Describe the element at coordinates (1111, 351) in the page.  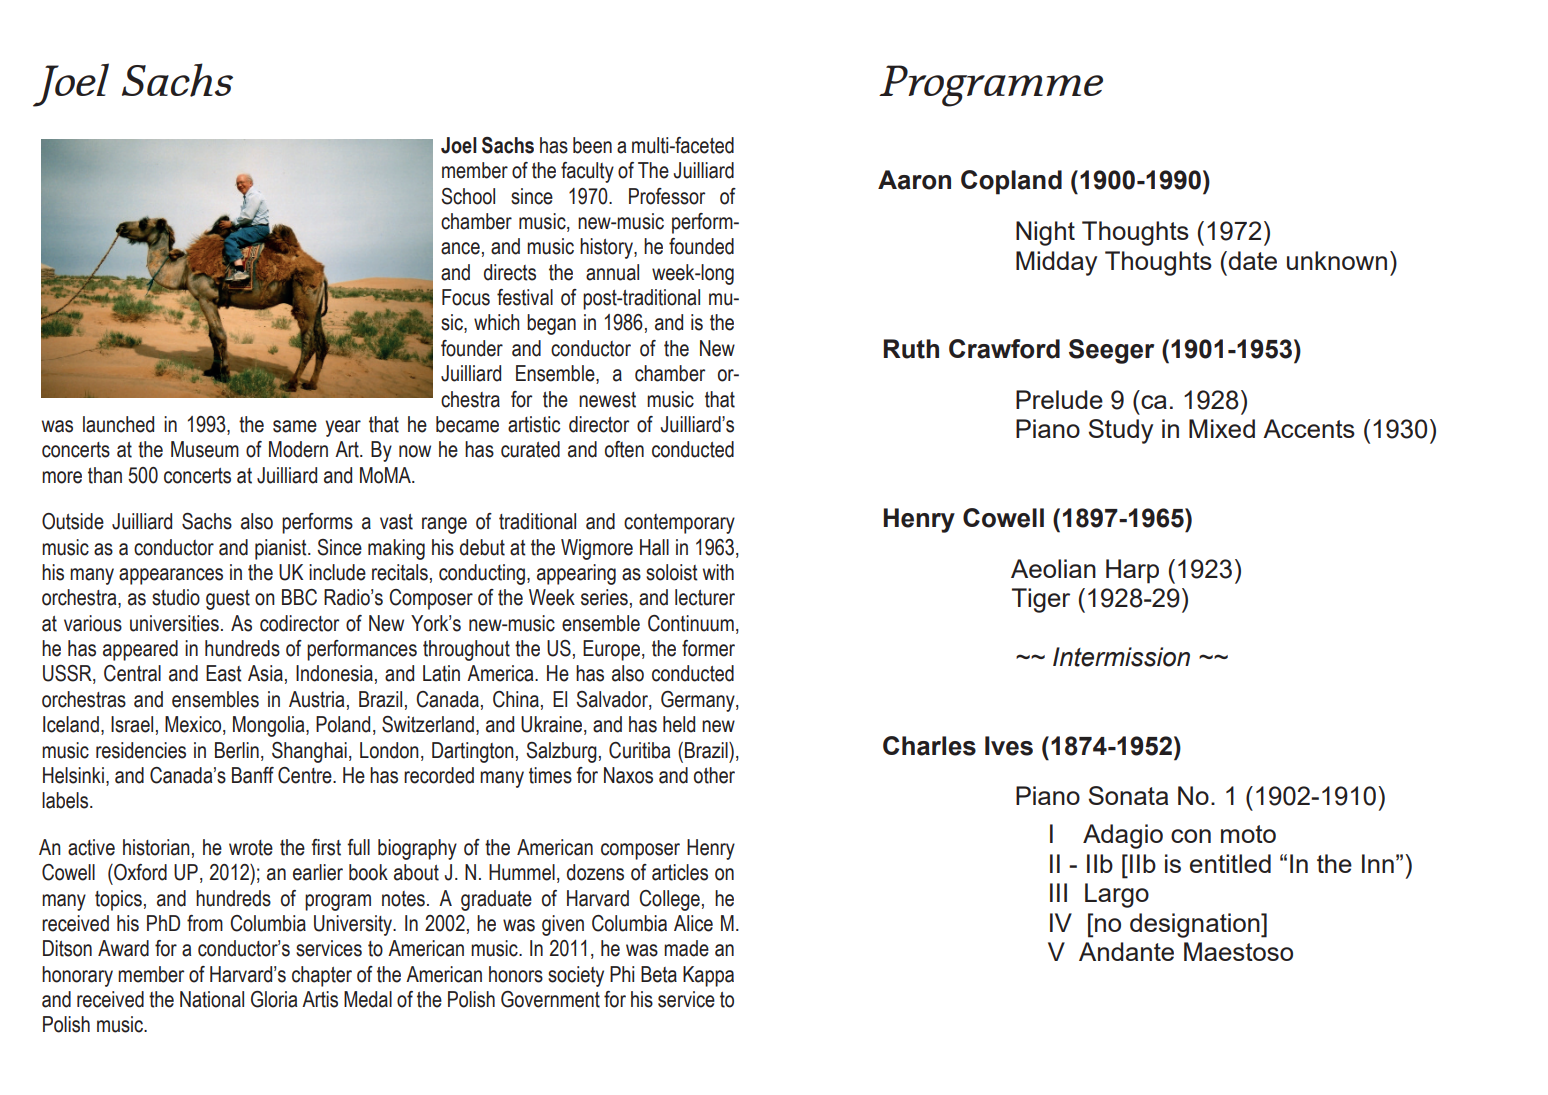
I see `Seeger` at that location.
